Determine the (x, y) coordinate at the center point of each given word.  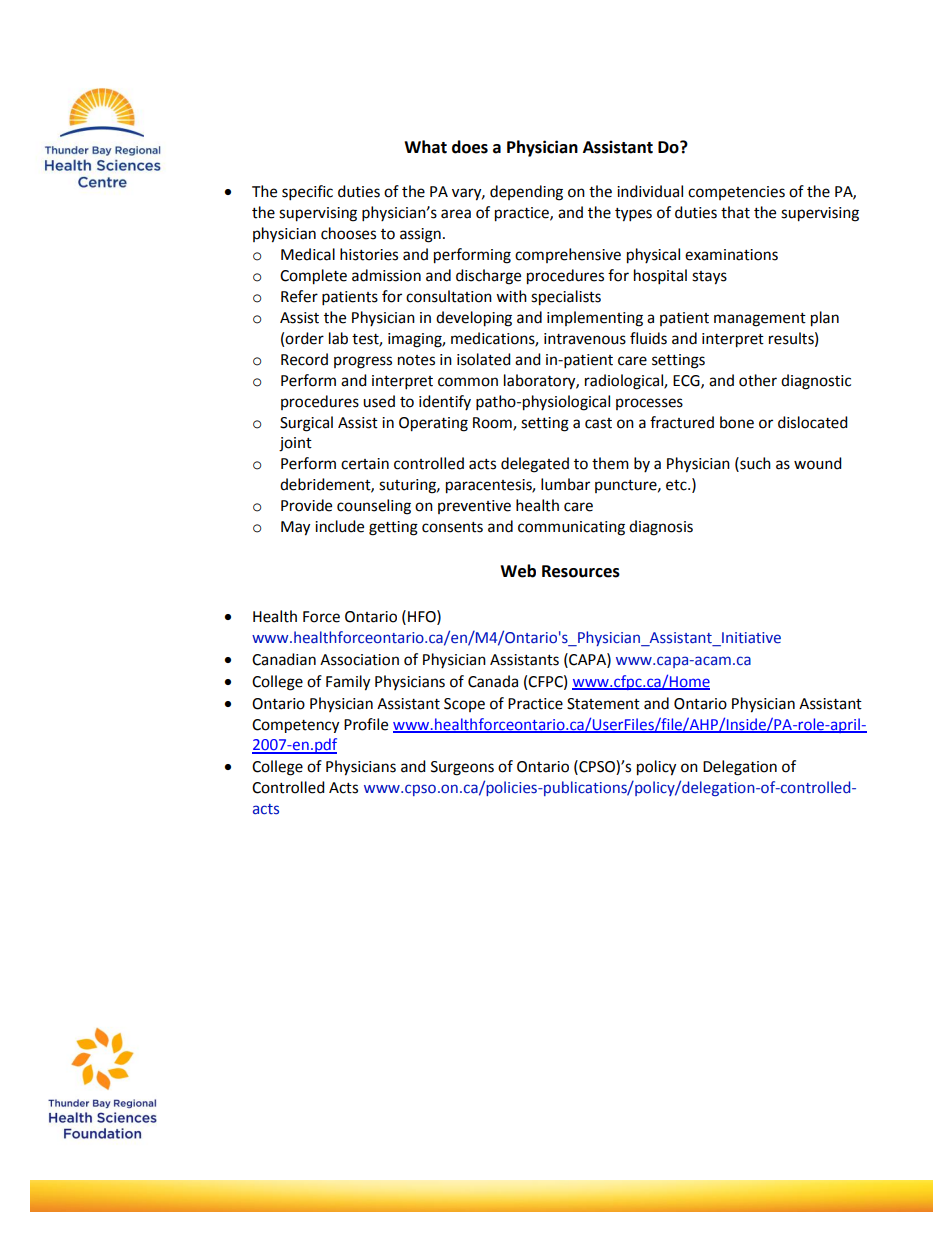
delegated (535, 465)
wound (818, 463)
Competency (295, 726)
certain (365, 464)
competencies (736, 193)
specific (307, 193)
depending (526, 193)
